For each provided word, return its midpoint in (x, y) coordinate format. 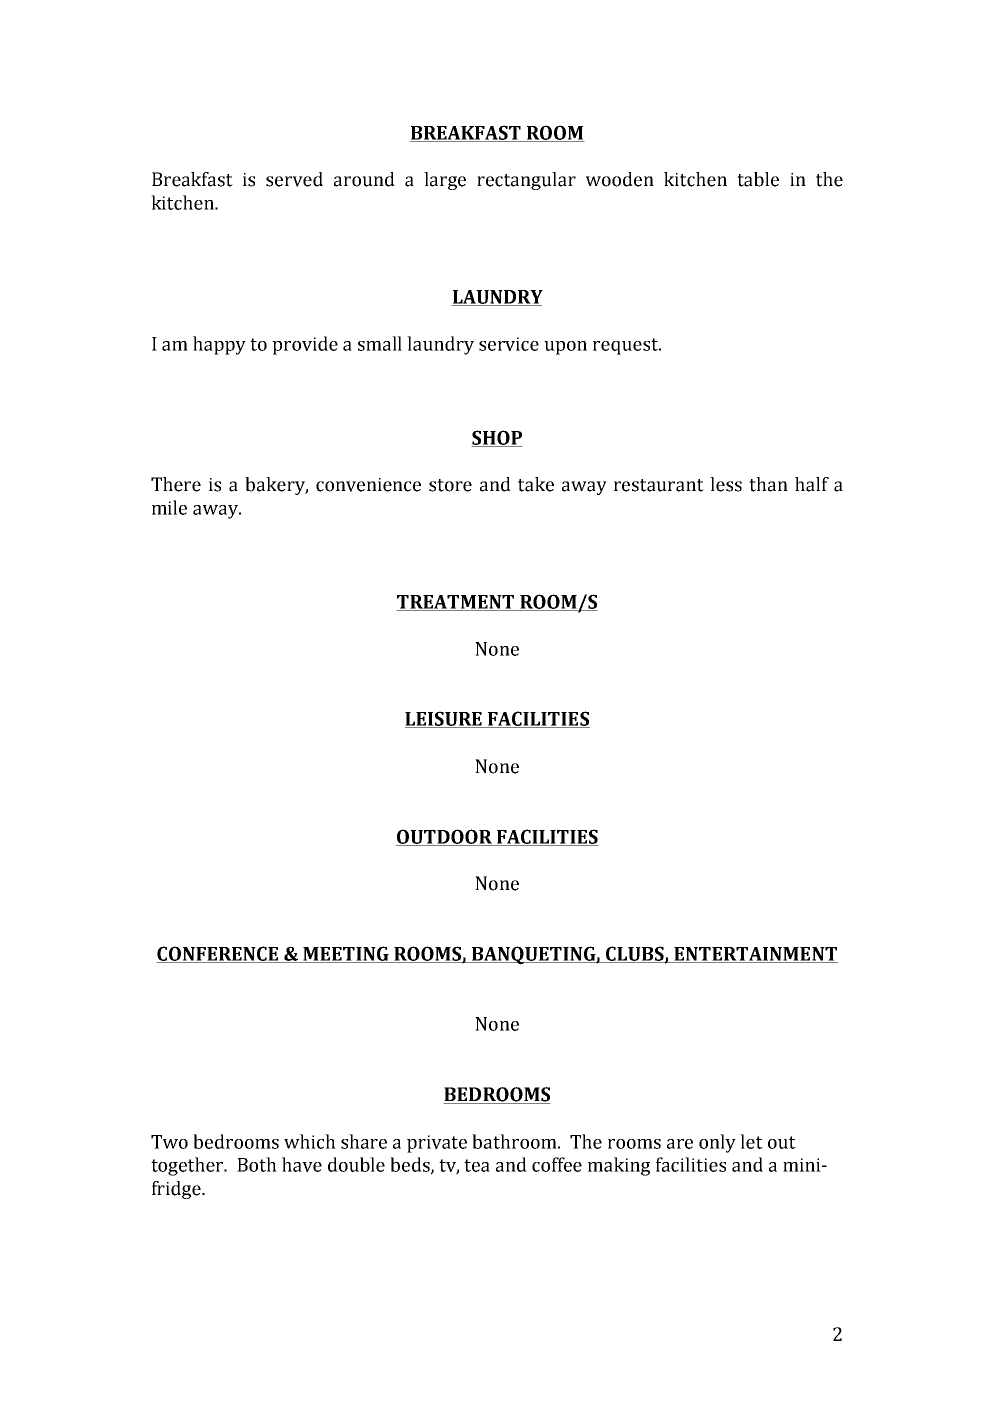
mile (169, 507)
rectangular (526, 181)
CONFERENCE (218, 954)
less (726, 484)
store (450, 485)
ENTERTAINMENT (755, 955)
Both (257, 1164)
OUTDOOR (445, 837)
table (758, 179)
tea (477, 1165)
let (751, 1141)
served (294, 179)
